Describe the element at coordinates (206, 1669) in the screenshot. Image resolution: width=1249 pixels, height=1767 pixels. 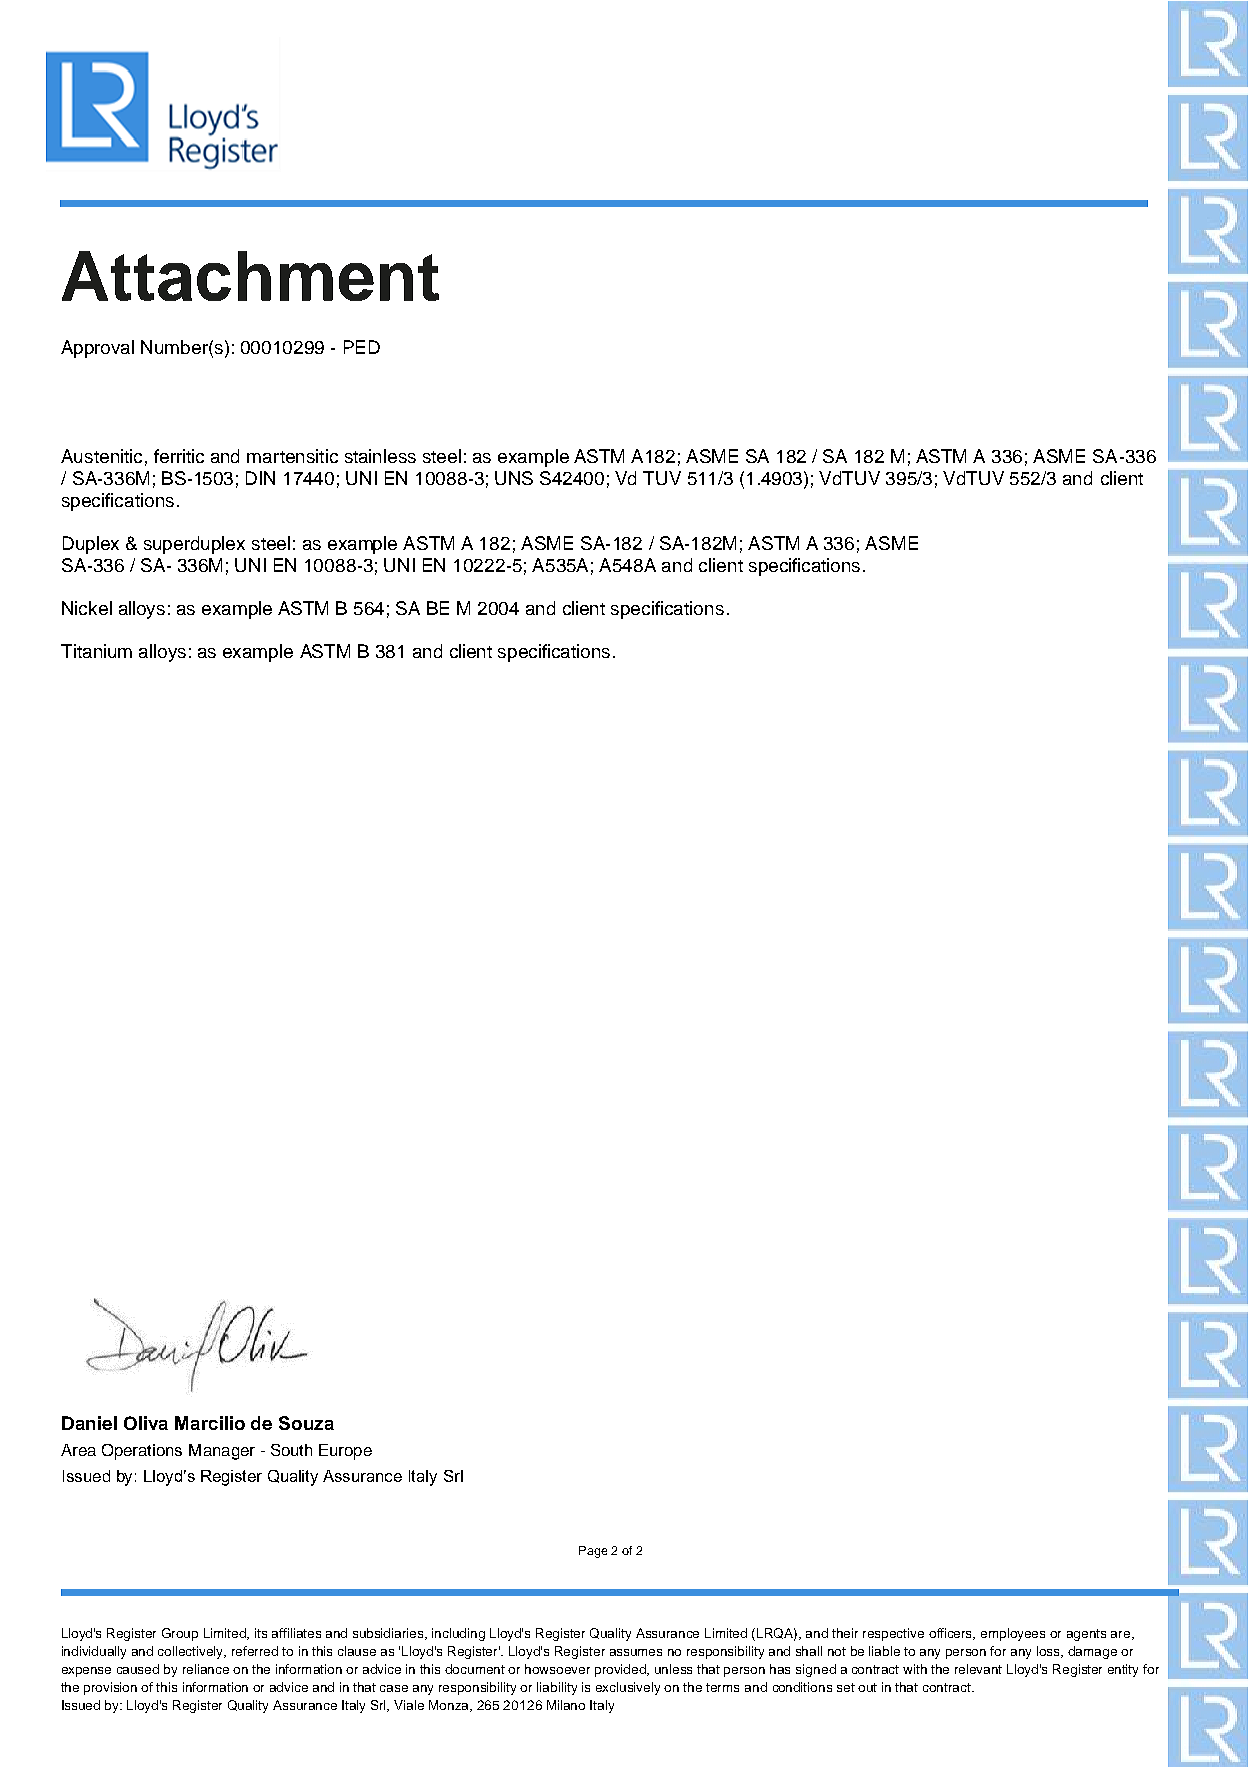
I see `reliance` at that location.
